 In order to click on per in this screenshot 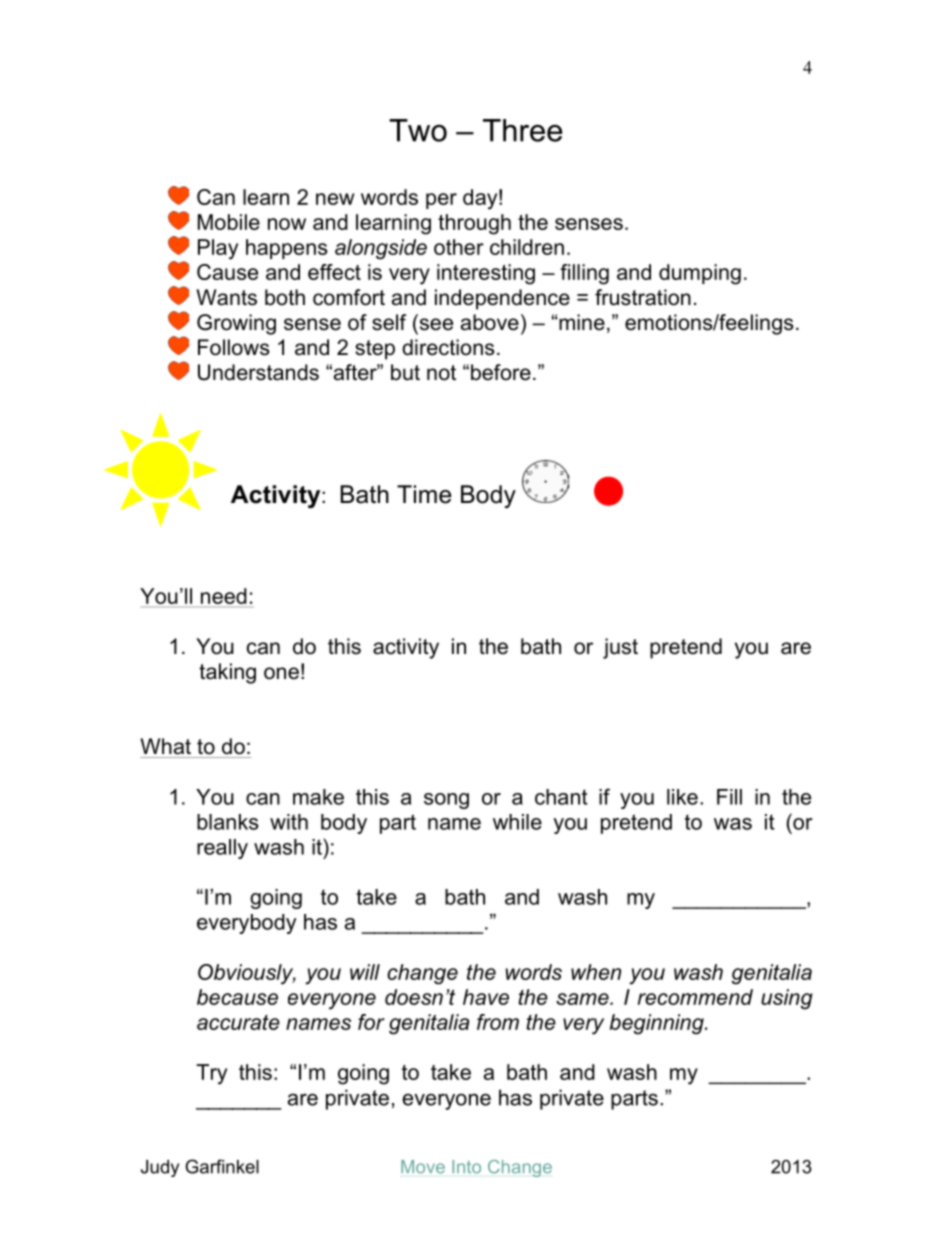, I will do `click(441, 201)`.
